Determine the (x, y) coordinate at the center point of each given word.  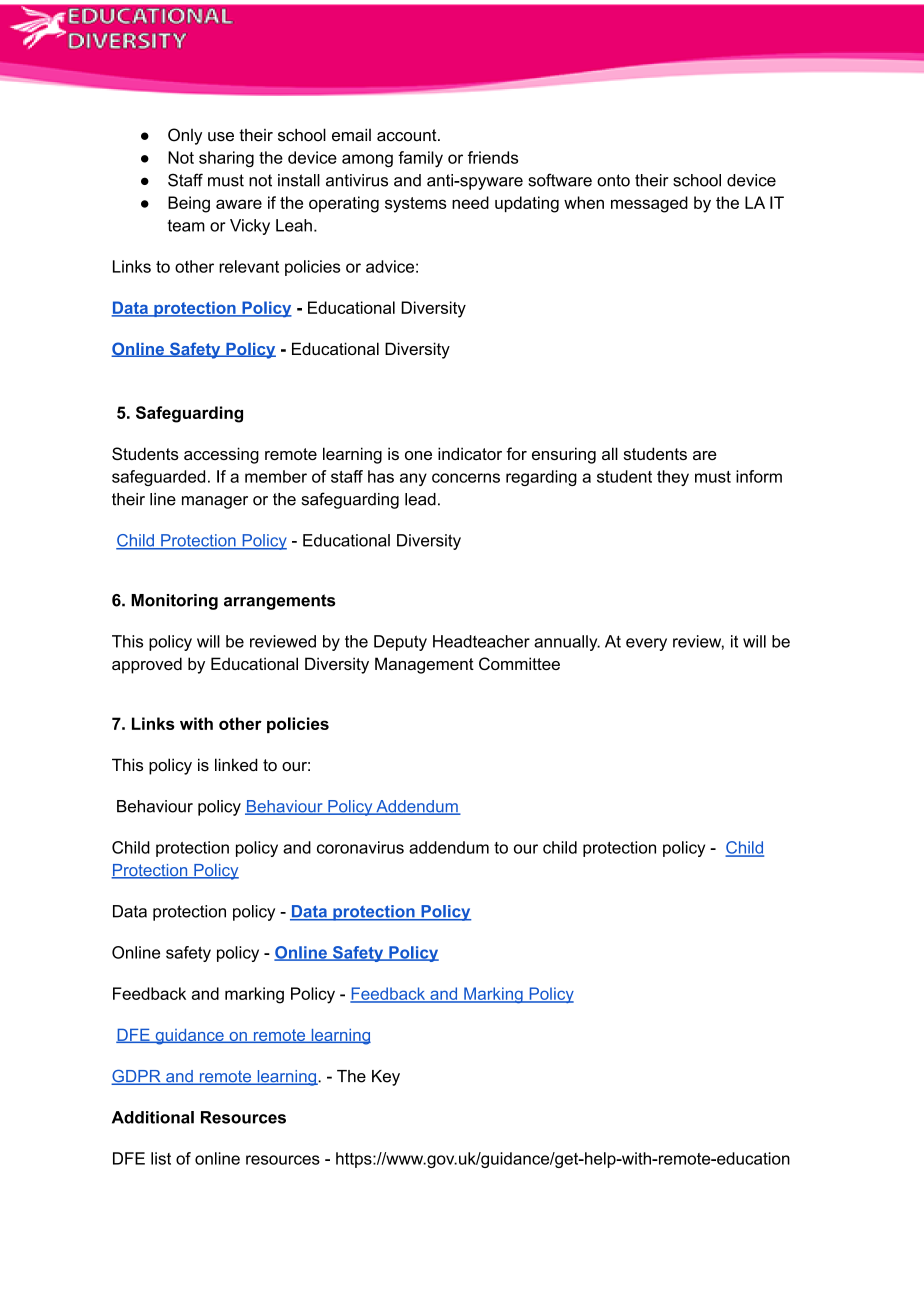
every (646, 644)
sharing (226, 159)
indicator (470, 453)
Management (424, 665)
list (161, 1158)
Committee (519, 663)
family (420, 159)
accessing (221, 455)
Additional (153, 1117)
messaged (649, 204)
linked (236, 764)
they (673, 478)
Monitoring (174, 602)
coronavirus (360, 847)
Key (386, 1078)
